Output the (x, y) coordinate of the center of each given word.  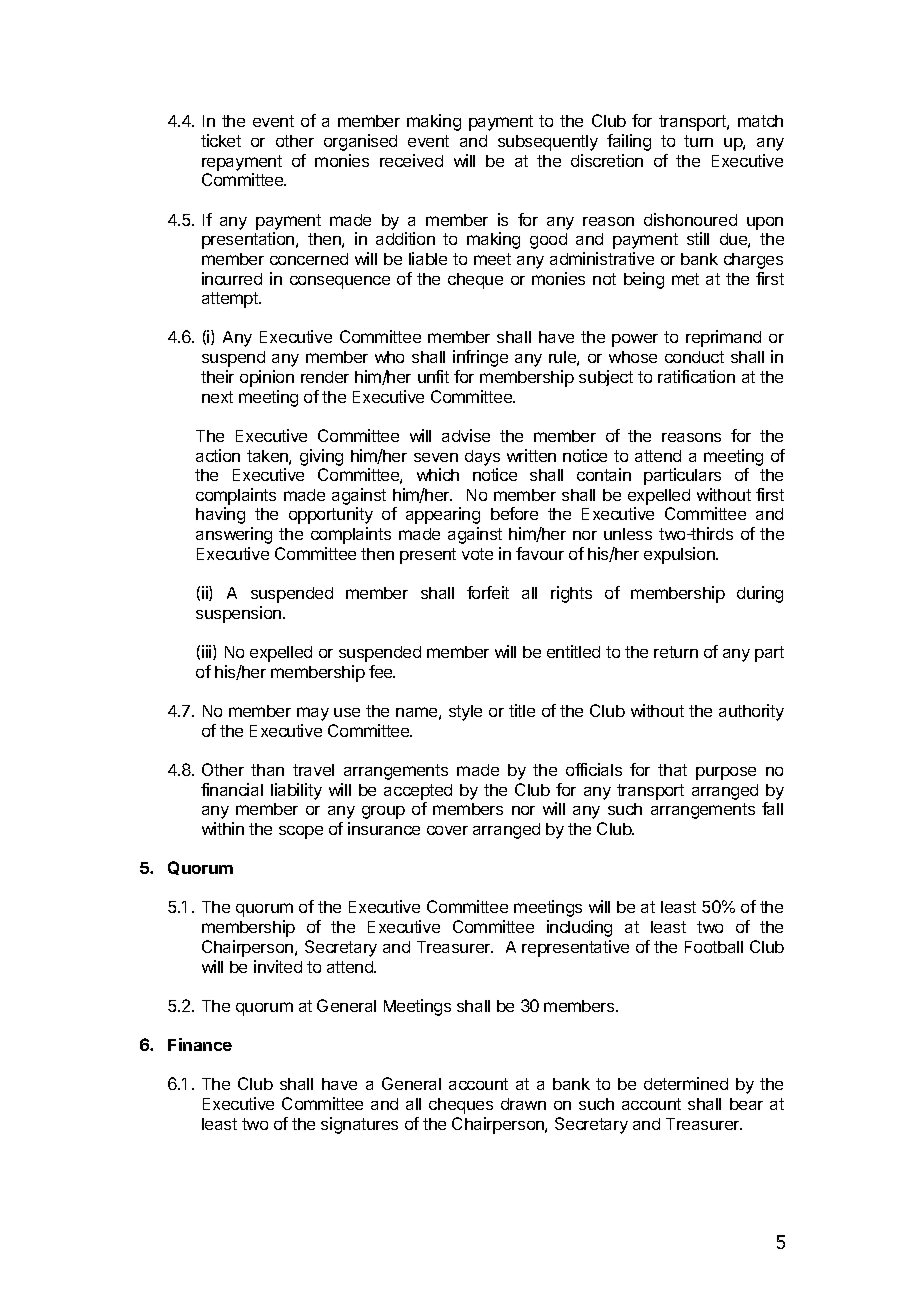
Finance (200, 1044)
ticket (221, 140)
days (482, 458)
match (760, 121)
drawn (523, 1104)
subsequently (548, 143)
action (218, 455)
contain (604, 474)
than (267, 770)
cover (447, 830)
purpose (726, 773)
